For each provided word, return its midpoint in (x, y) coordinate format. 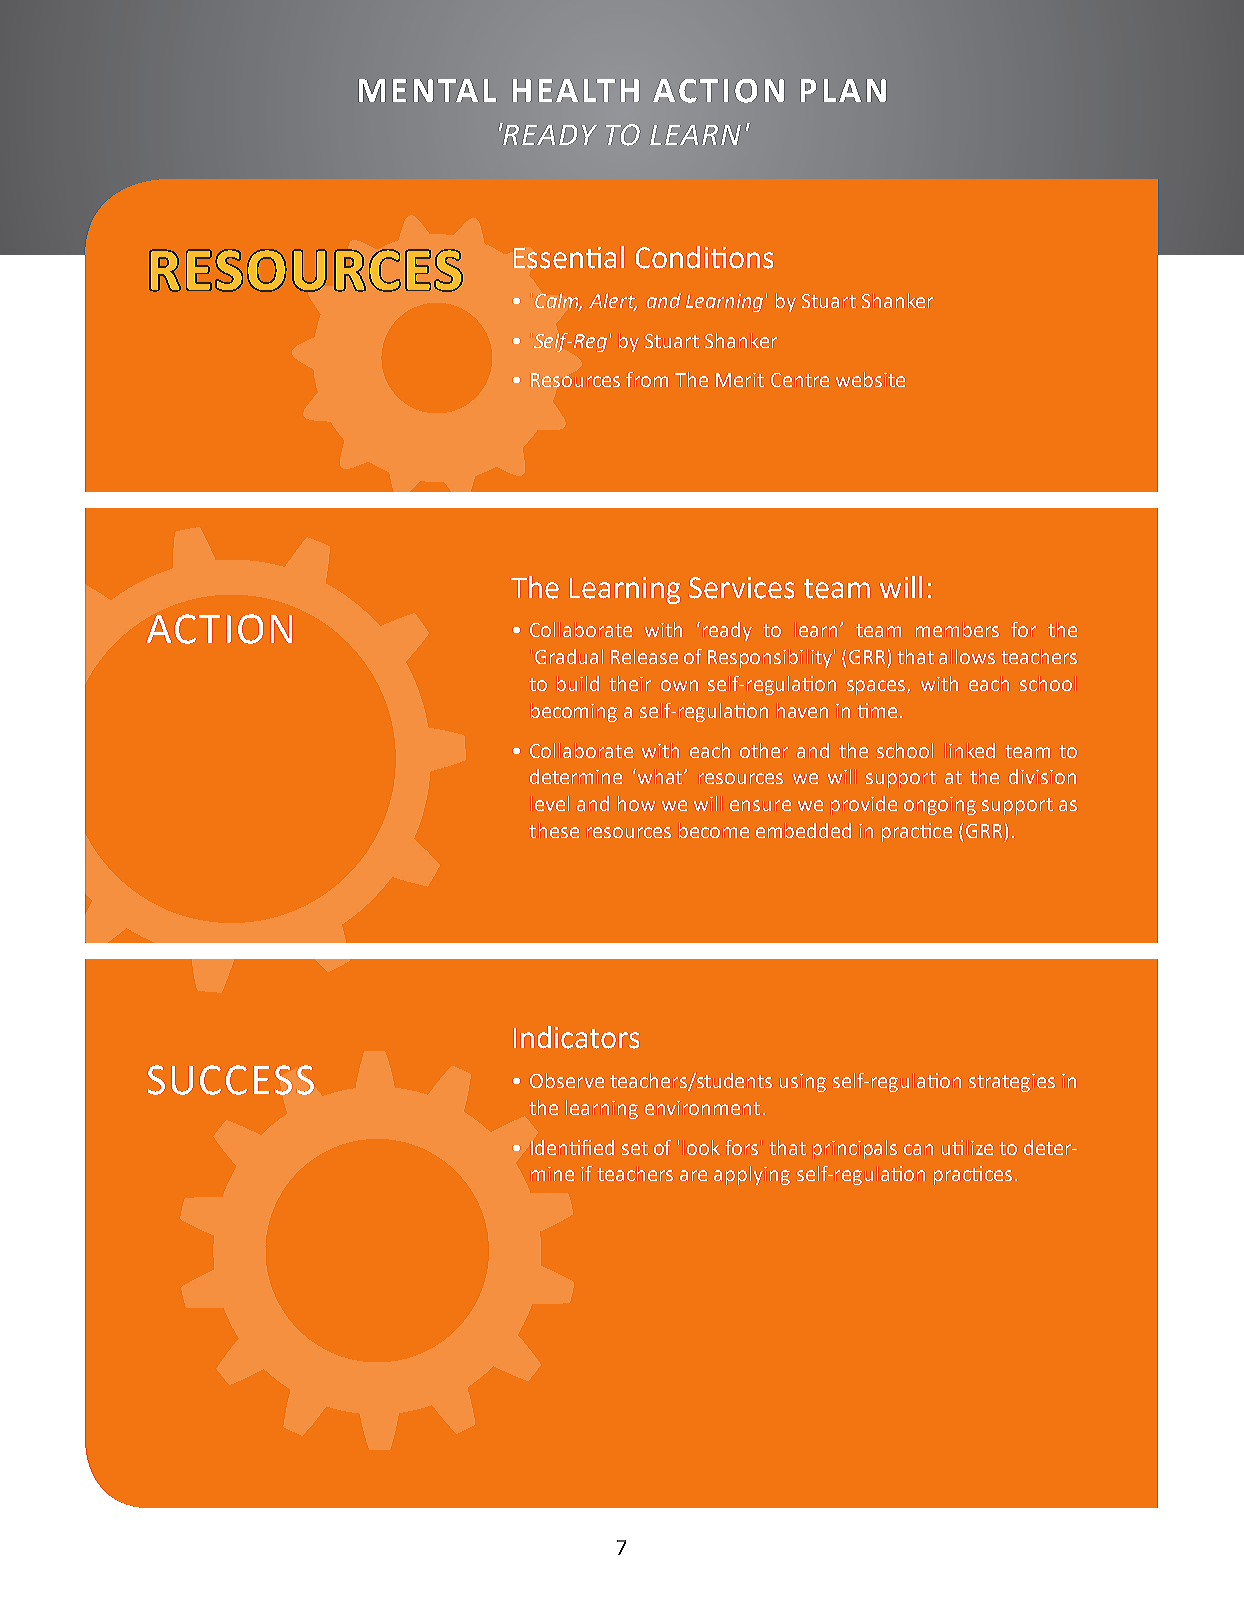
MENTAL (427, 90)
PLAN (843, 90)
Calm (558, 302)
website (870, 379)
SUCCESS (231, 1080)
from (647, 379)
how (636, 803)
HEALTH (576, 90)
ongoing (940, 806)
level (550, 803)
